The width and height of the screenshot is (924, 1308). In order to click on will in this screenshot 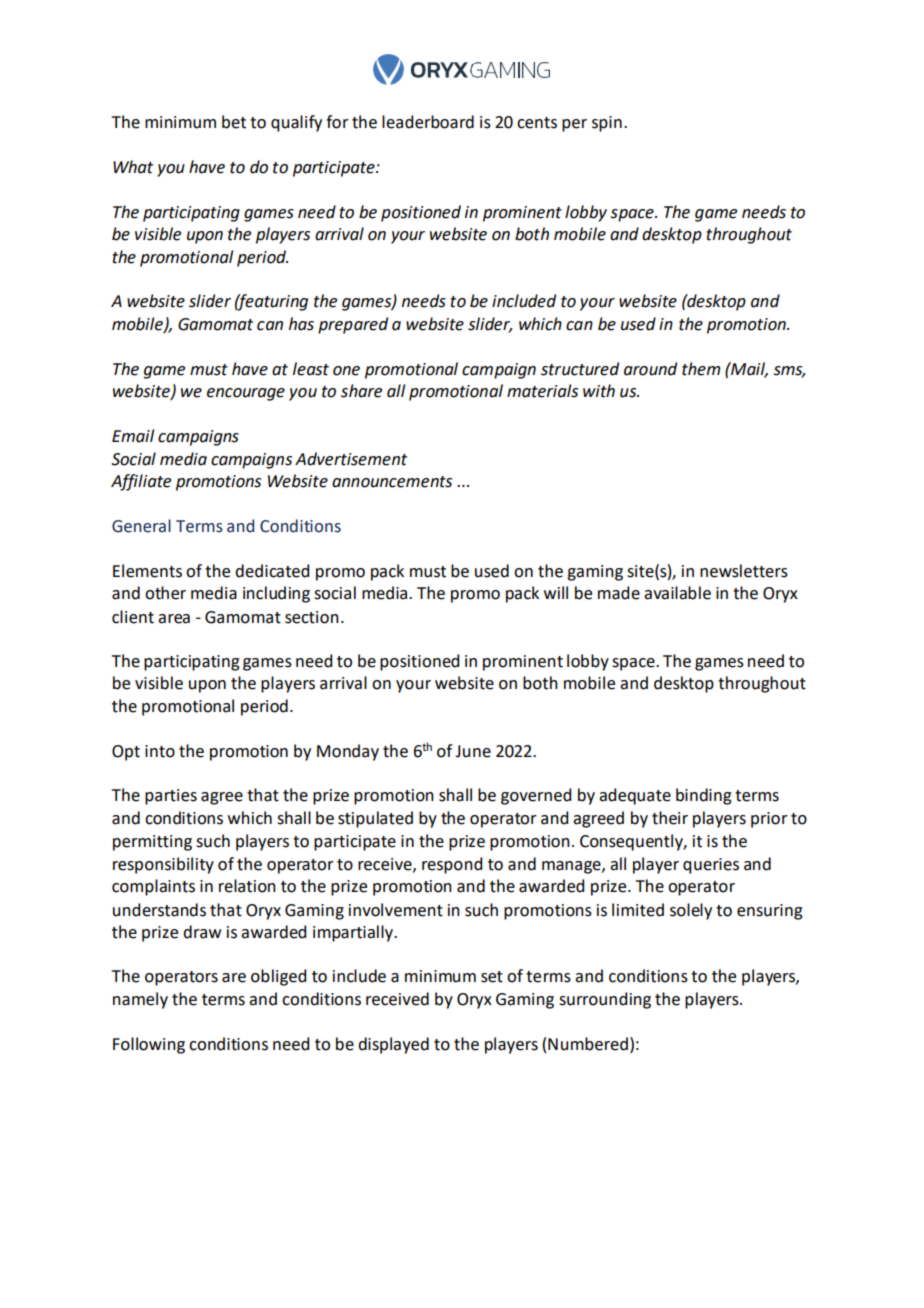, I will do `click(556, 592)`.
